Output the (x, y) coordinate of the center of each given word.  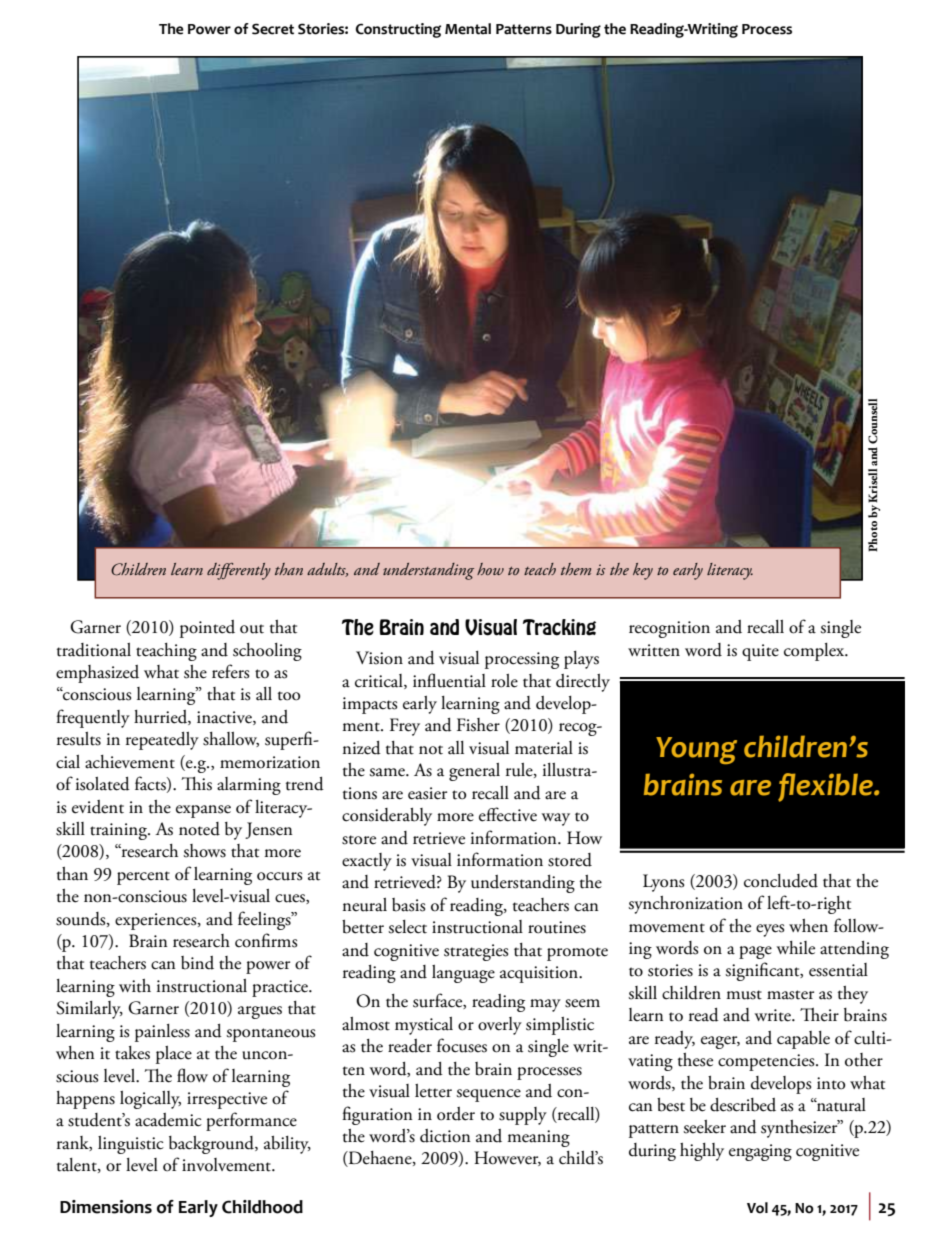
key (643, 571)
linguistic (131, 1145)
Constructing (398, 30)
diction (445, 1136)
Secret (273, 29)
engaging (760, 1152)
